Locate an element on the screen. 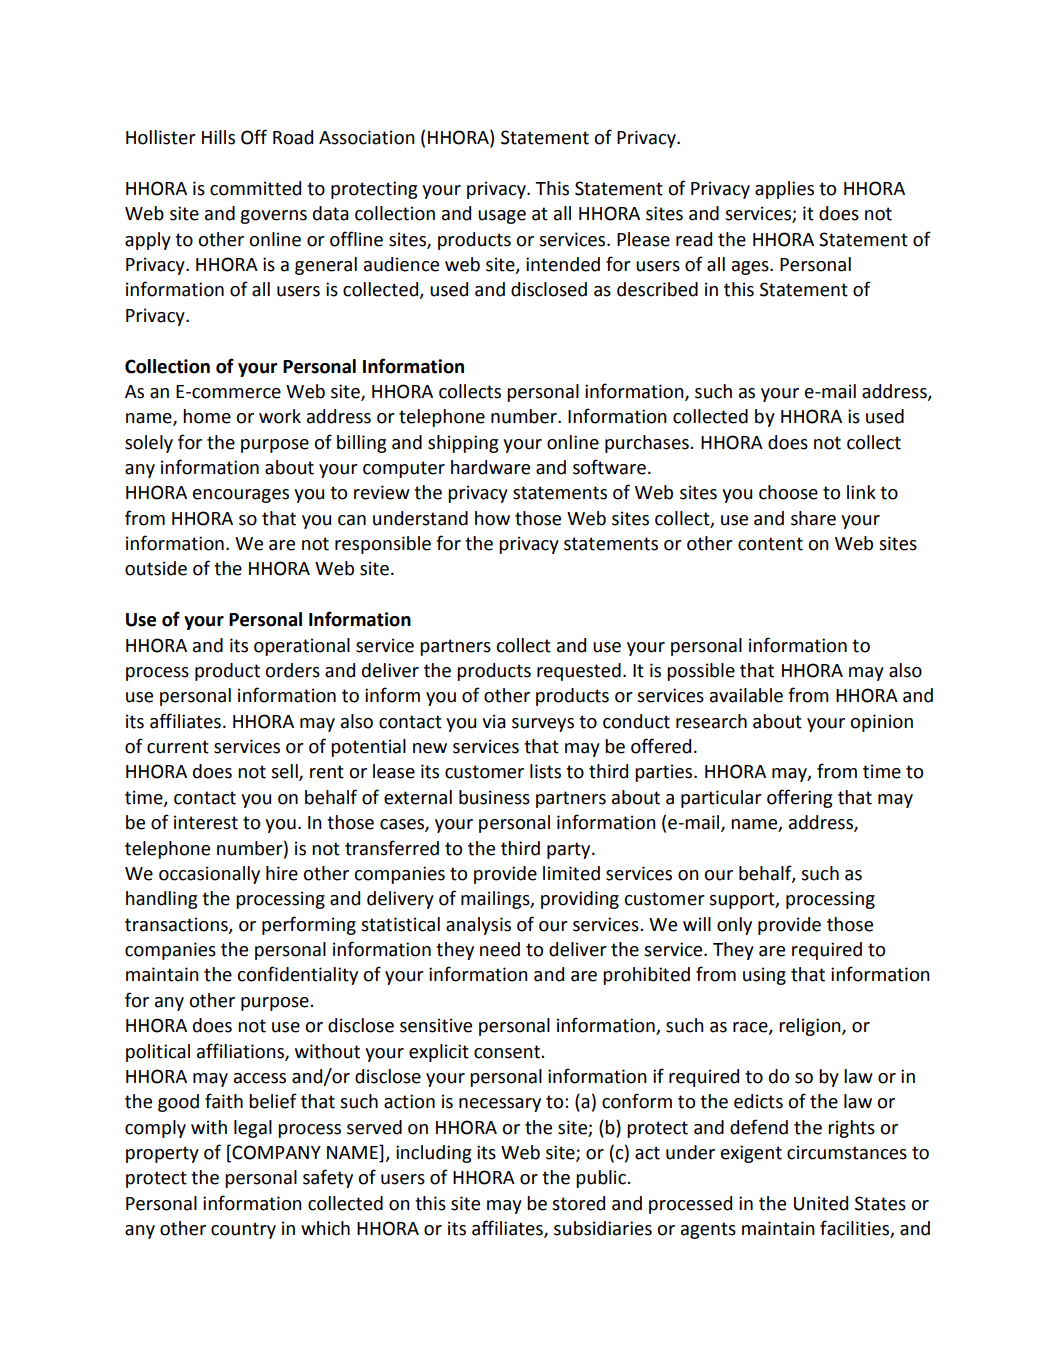 This screenshot has height=1371, width=1060. United is located at coordinates (821, 1203).
